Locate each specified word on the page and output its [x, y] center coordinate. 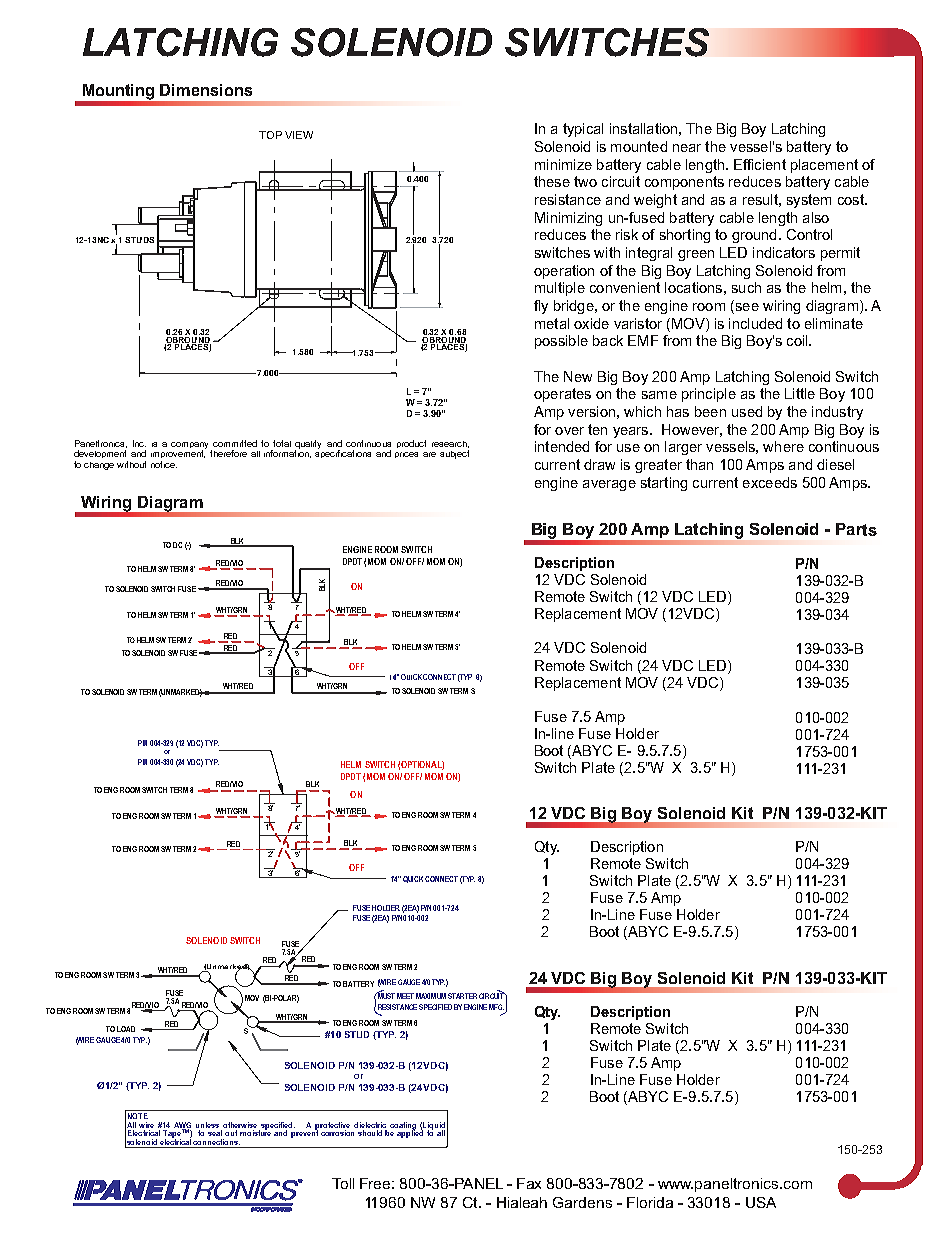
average [609, 485]
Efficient [760, 164]
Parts [856, 529]
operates [562, 395]
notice [164, 464]
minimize [563, 164]
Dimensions [206, 90]
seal [215, 1133]
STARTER [462, 996]
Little [800, 393]
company [191, 446]
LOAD [126, 1029]
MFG [496, 1007]
